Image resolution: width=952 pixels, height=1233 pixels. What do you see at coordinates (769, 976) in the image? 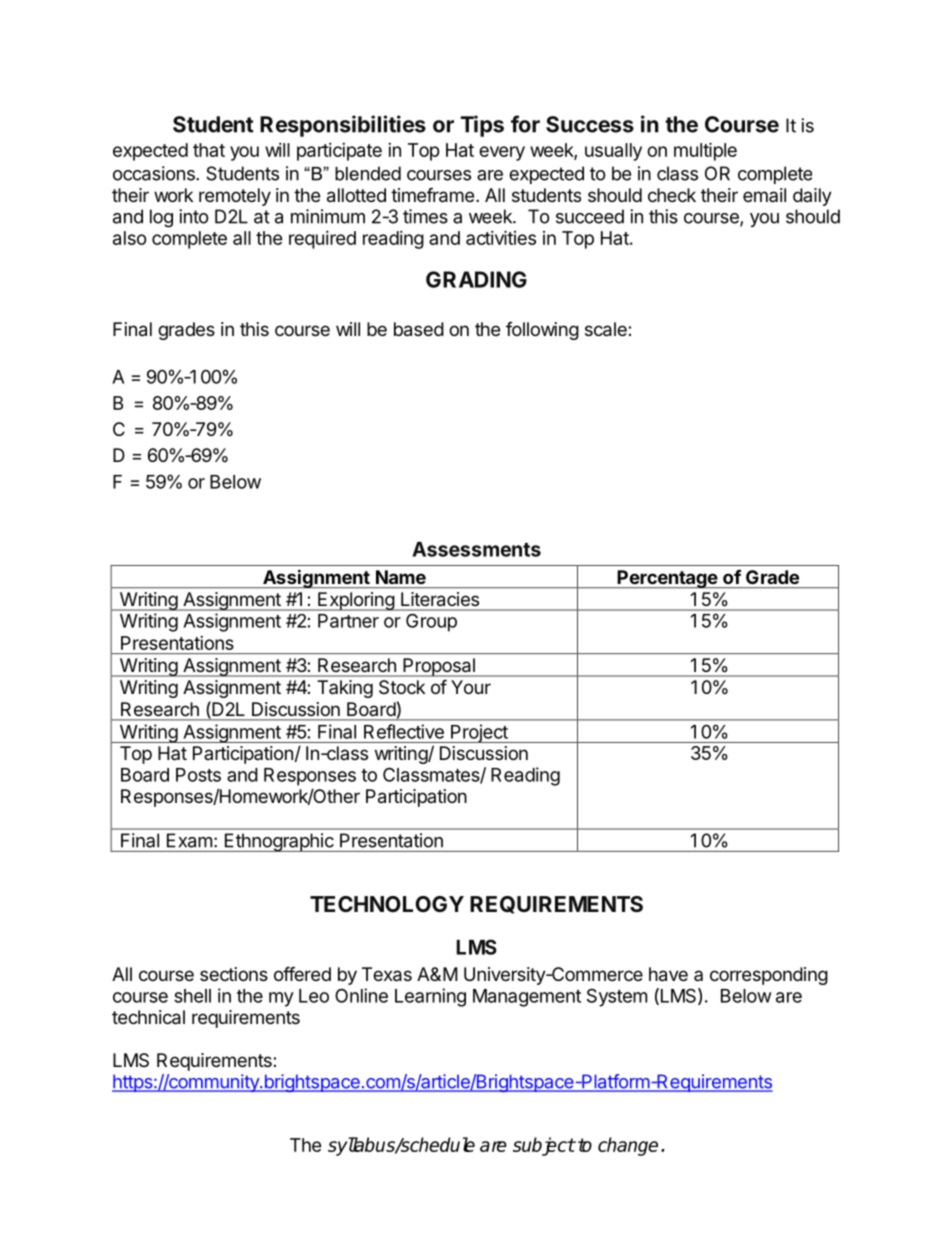
I see `corresponding` at bounding box center [769, 976].
